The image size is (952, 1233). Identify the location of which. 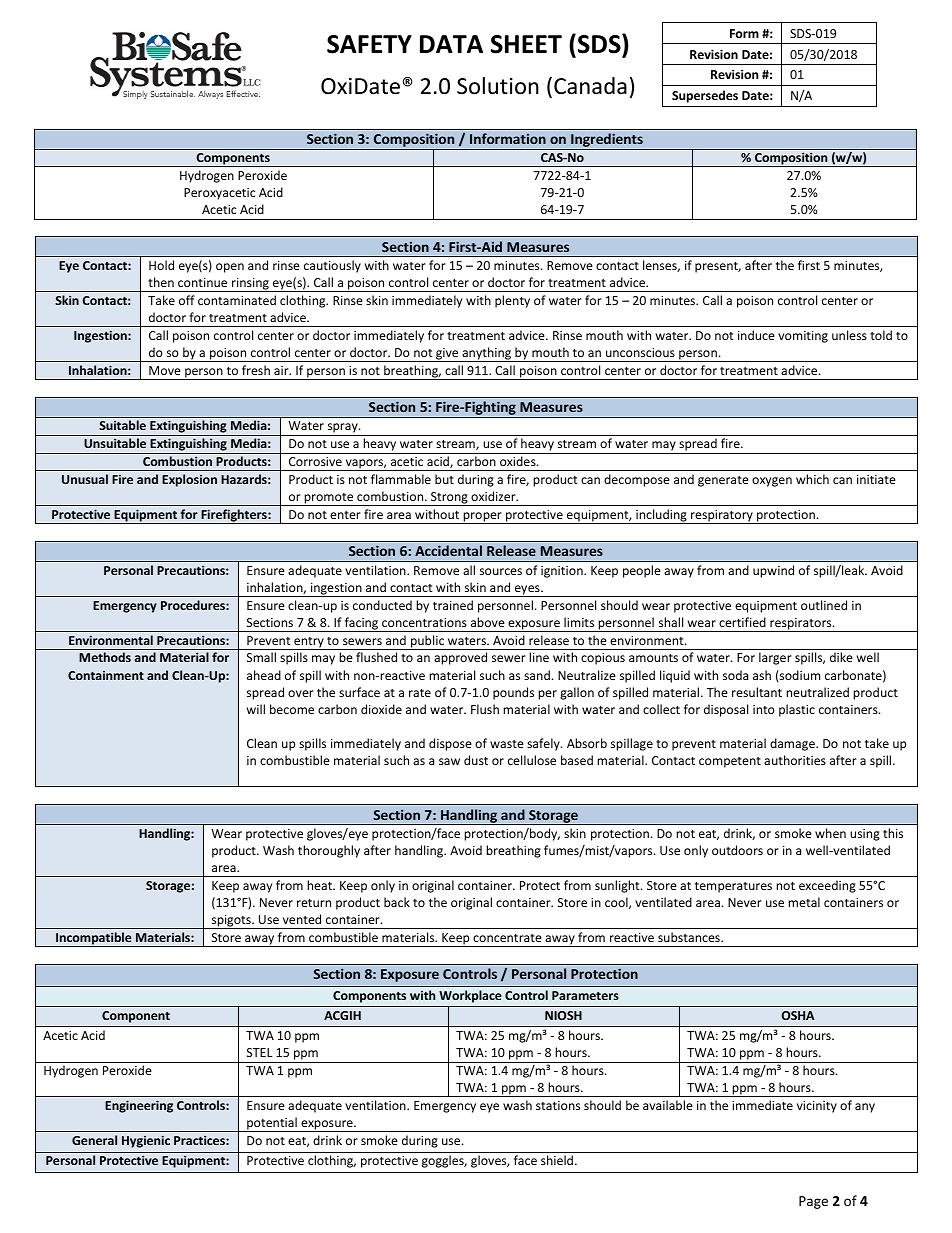
(812, 479).
